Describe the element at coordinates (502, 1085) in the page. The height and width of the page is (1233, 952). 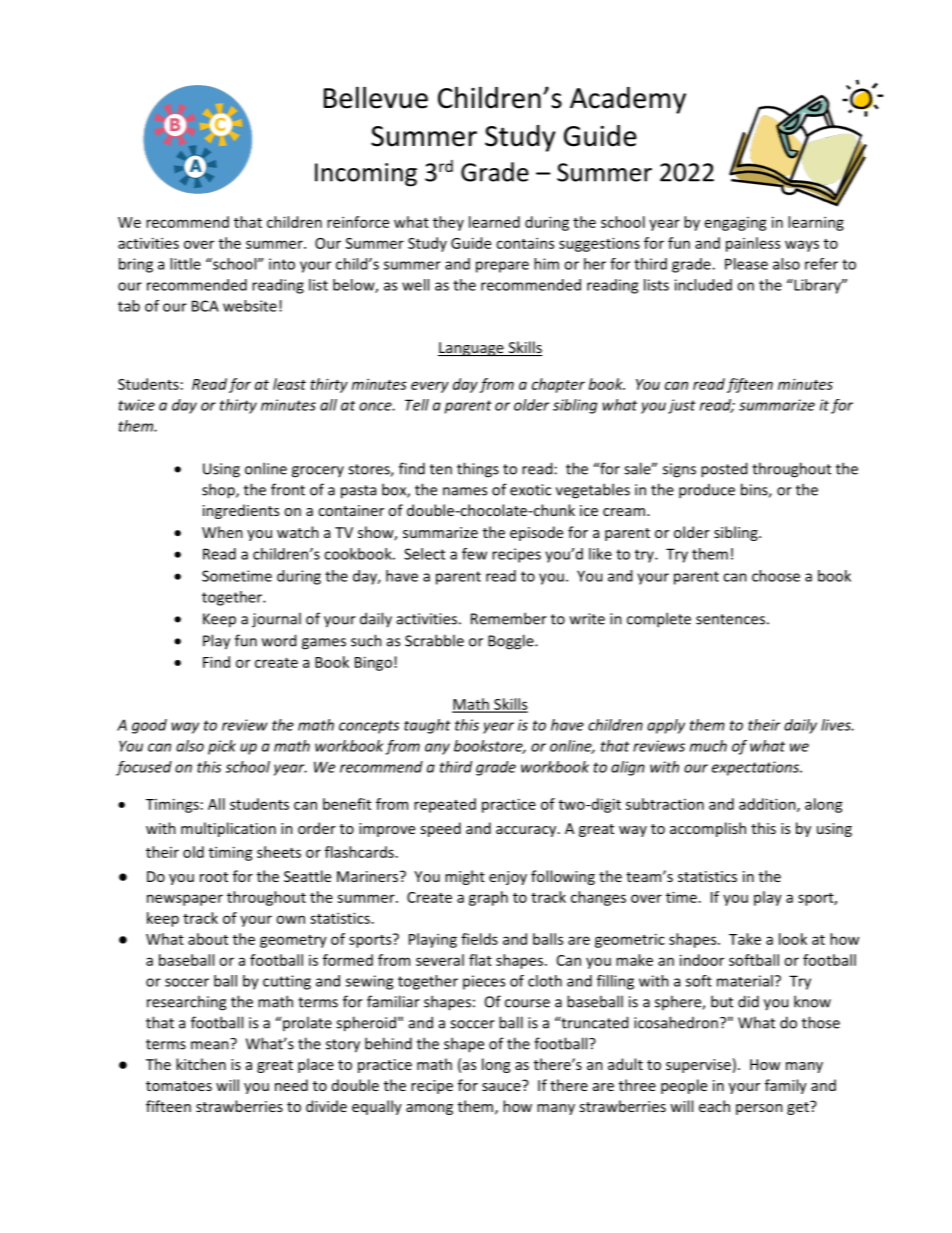
I see `sauce` at that location.
